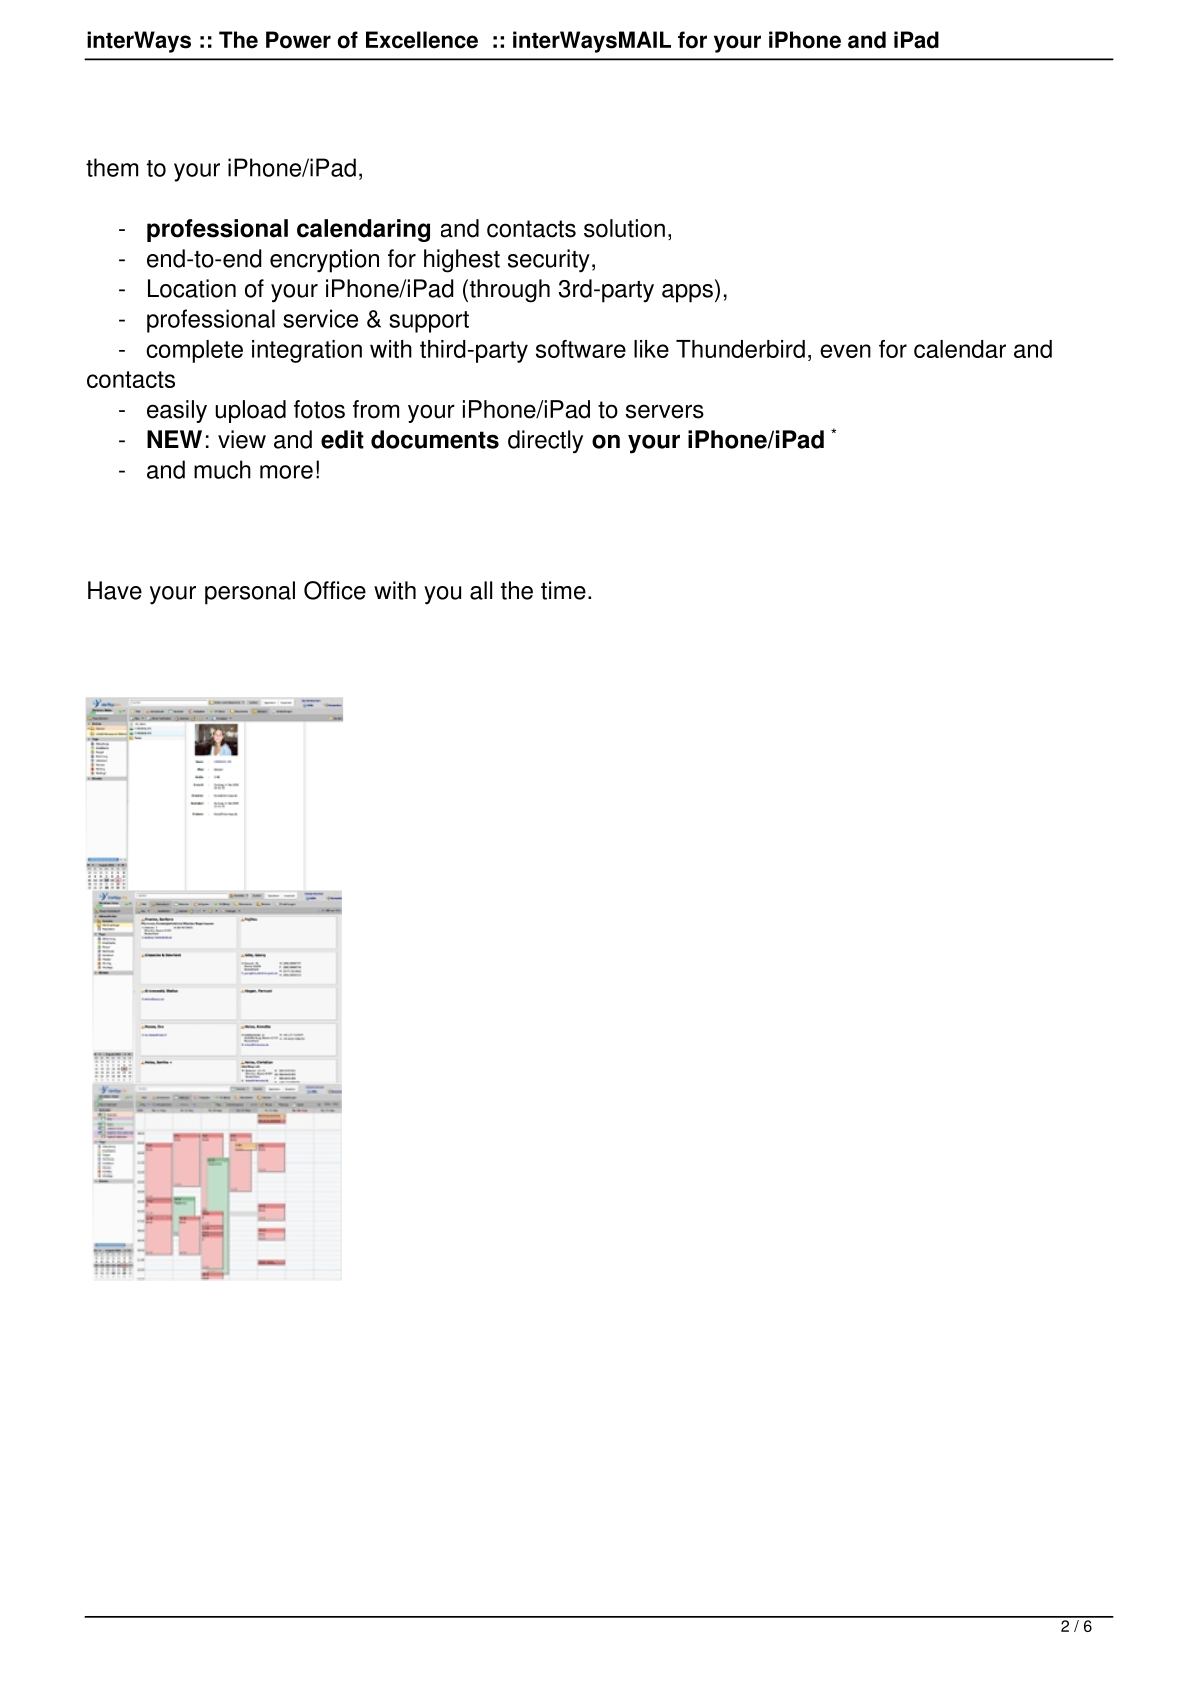 Image resolution: width=1198 pixels, height=1694 pixels. Describe the element at coordinates (250, 593) in the document. I see `personal` at that location.
